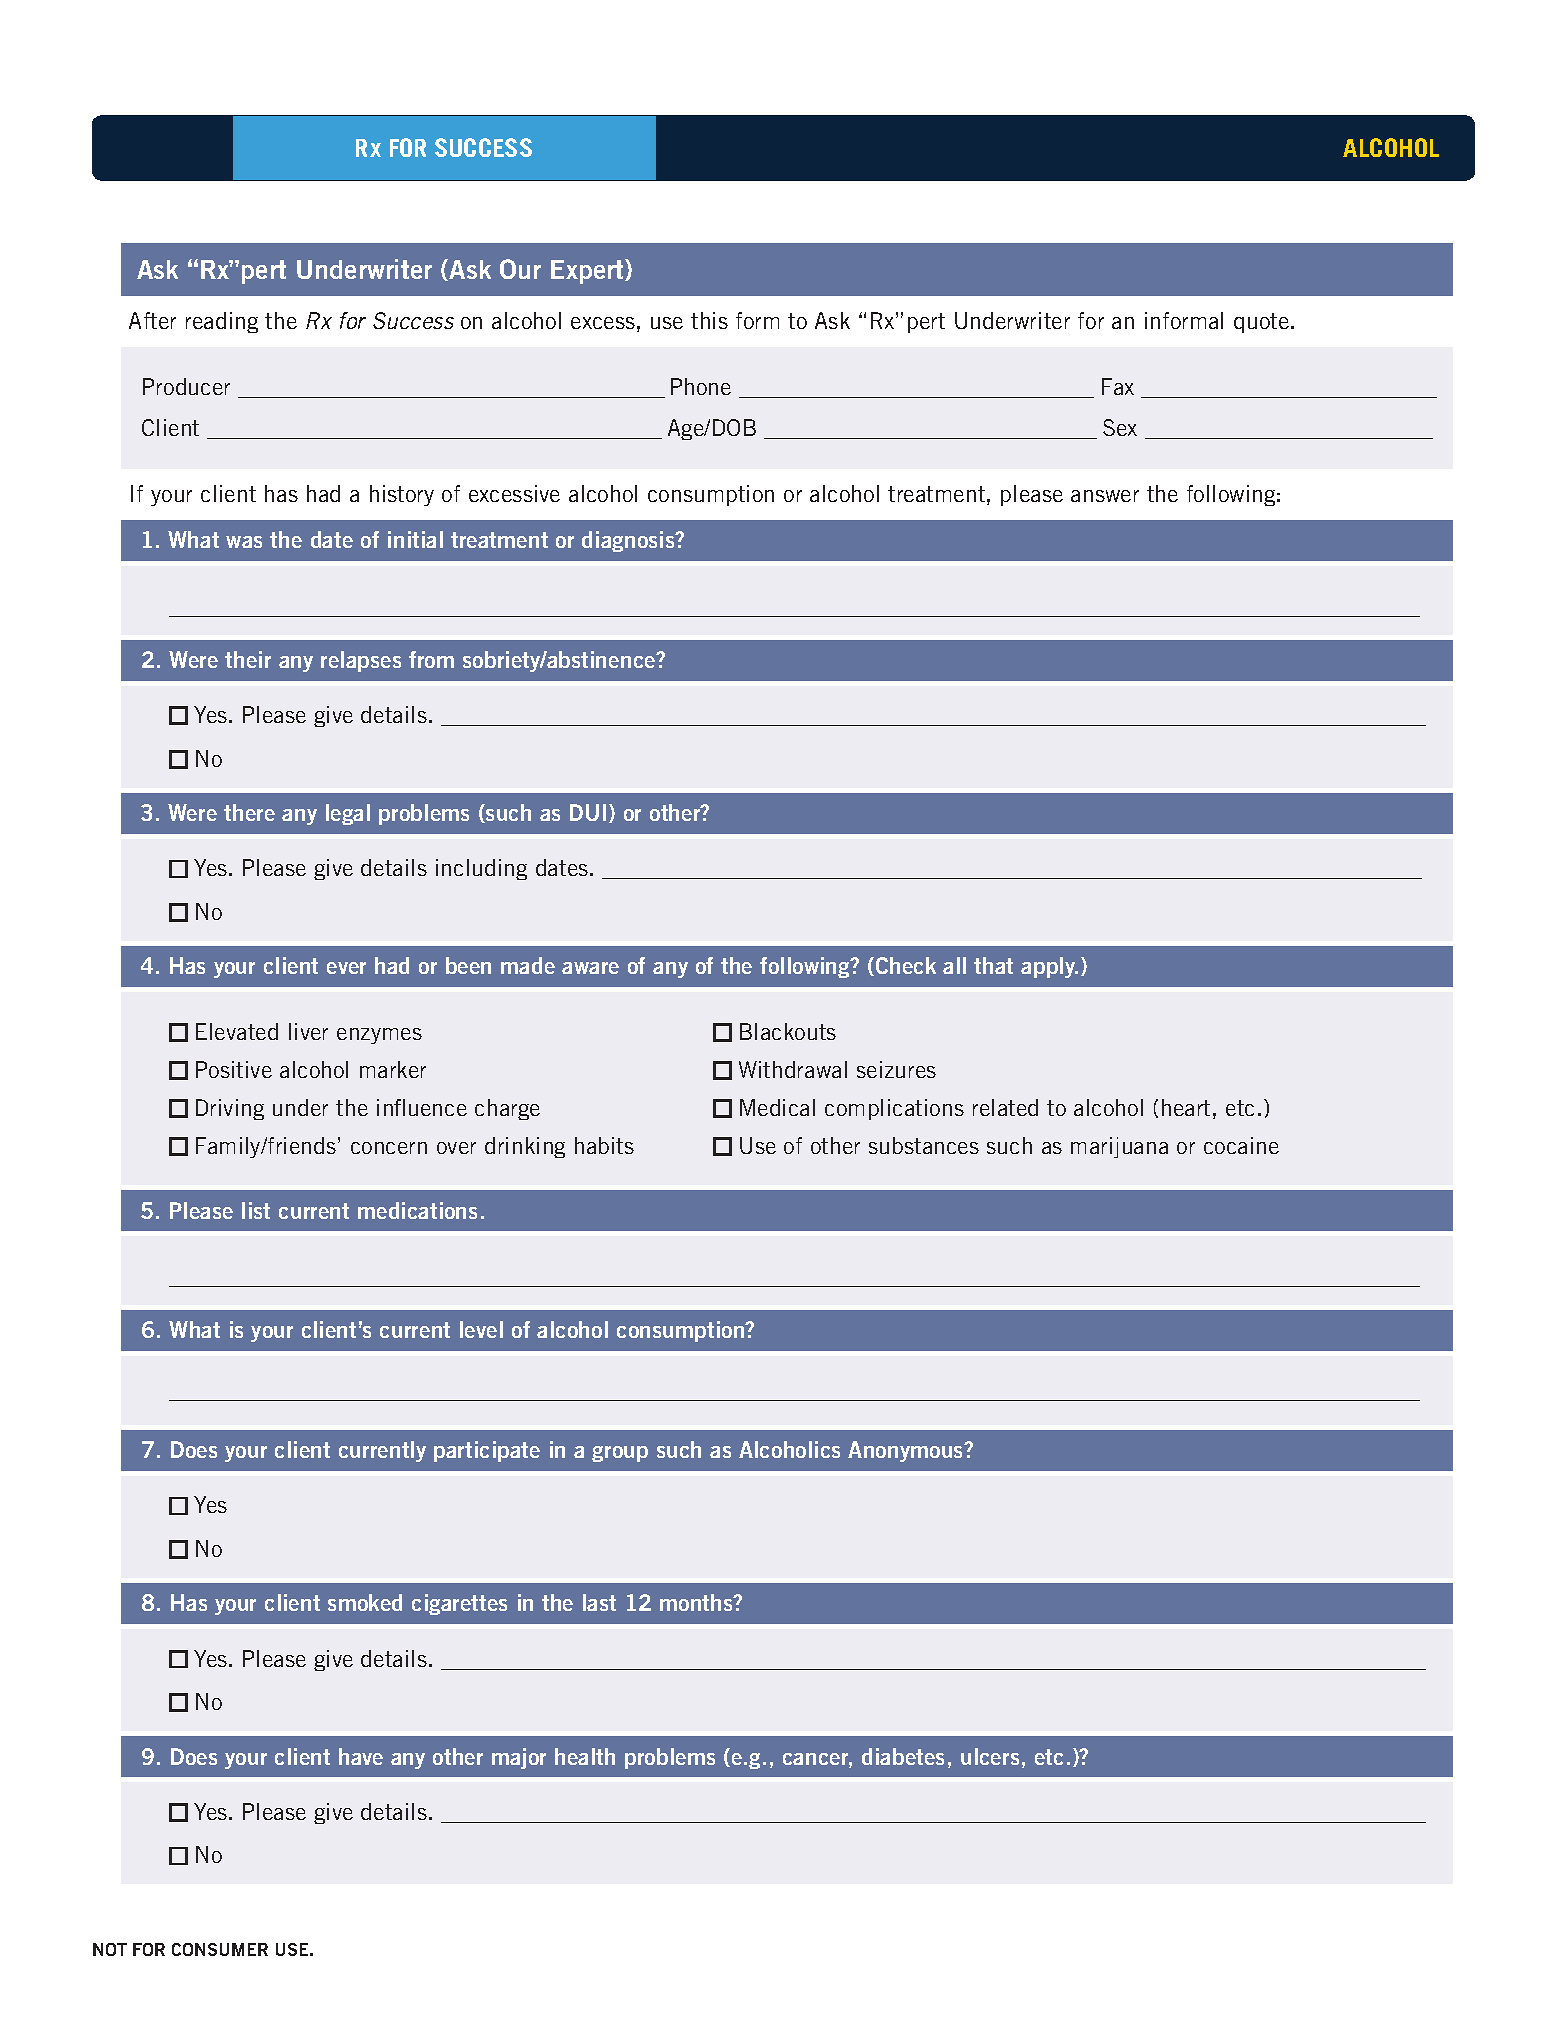 Image resolution: width=1567 pixels, height=2028 pixels. I want to click on Driving, so click(230, 1109).
